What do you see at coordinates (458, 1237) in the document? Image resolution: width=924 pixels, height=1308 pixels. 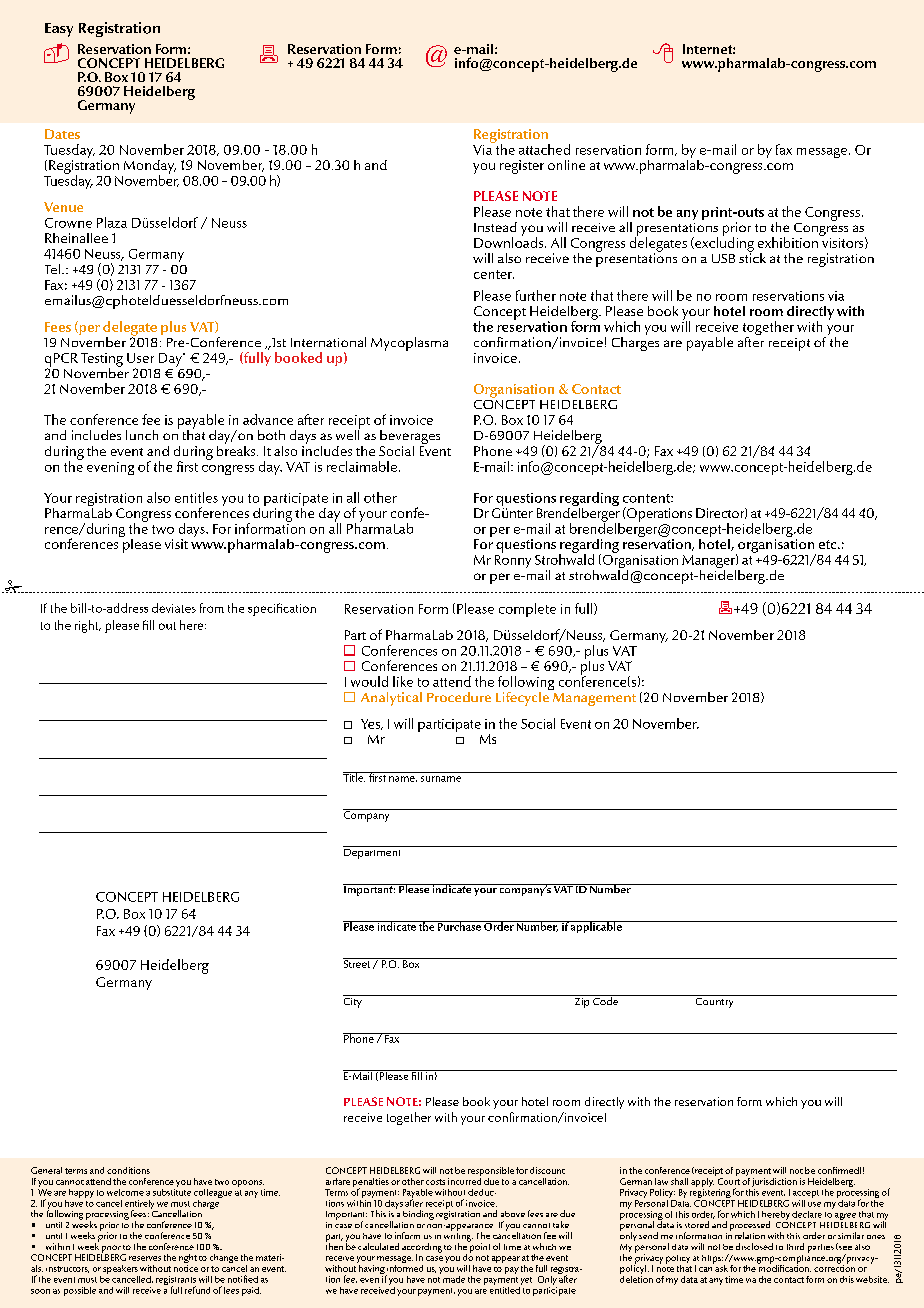 I see `writing` at bounding box center [458, 1237].
